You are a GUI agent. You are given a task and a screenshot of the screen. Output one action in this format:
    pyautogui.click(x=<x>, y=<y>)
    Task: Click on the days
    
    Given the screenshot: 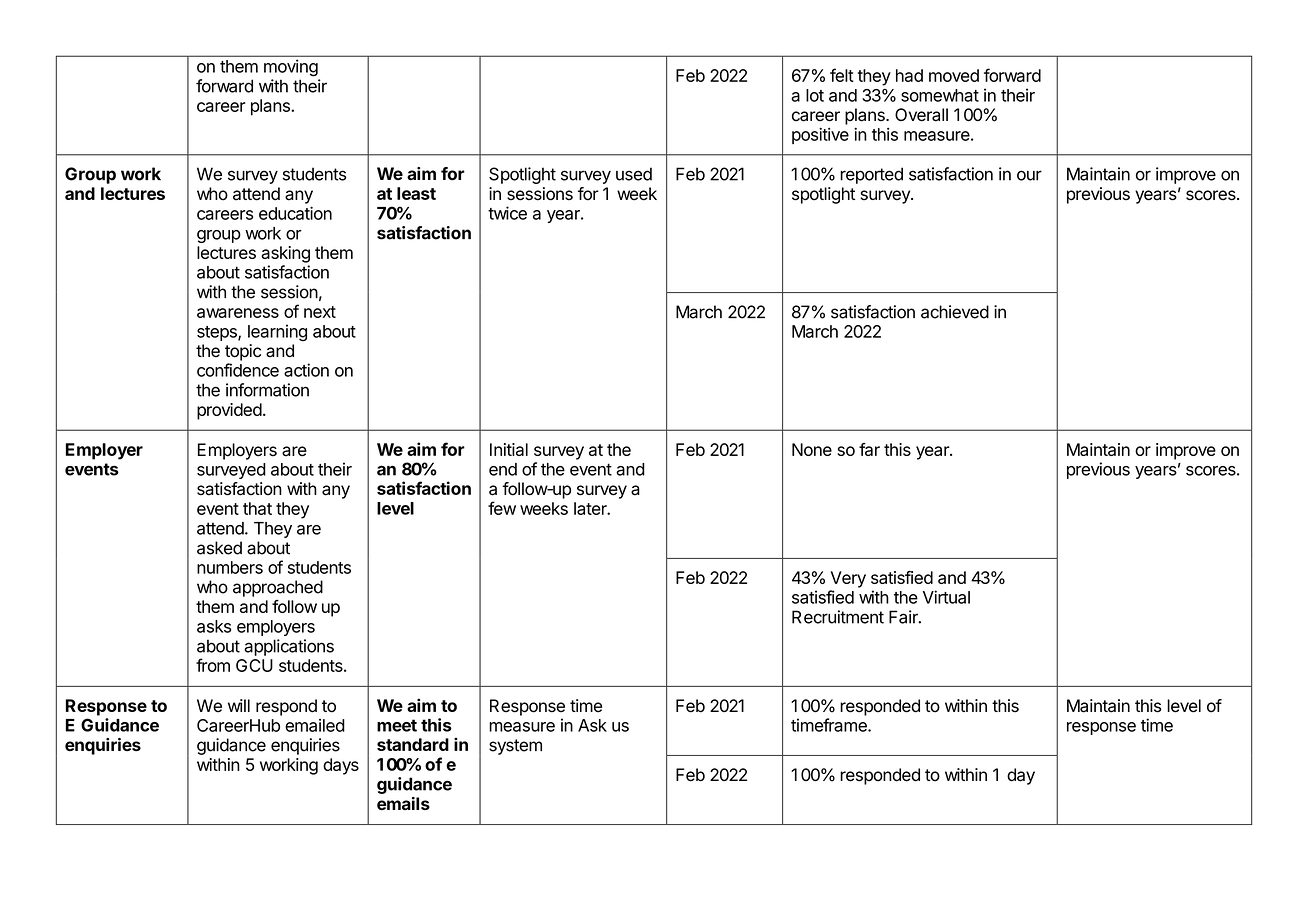 What is the action you would take?
    pyautogui.click(x=341, y=766)
